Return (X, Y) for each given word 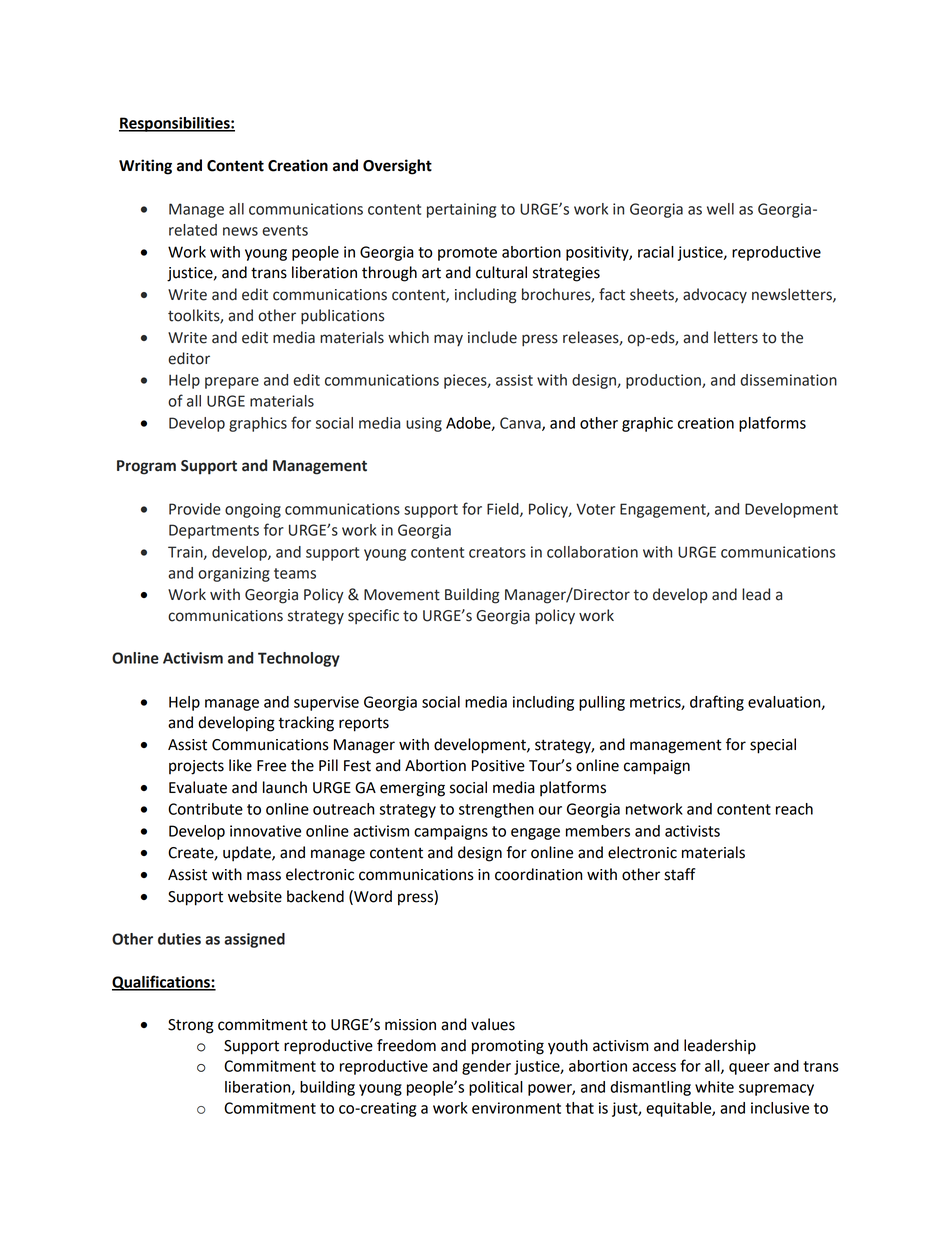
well (720, 209)
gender (486, 1067)
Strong (191, 1026)
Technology (299, 659)
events (285, 230)
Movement (402, 595)
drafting (717, 703)
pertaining (461, 210)
